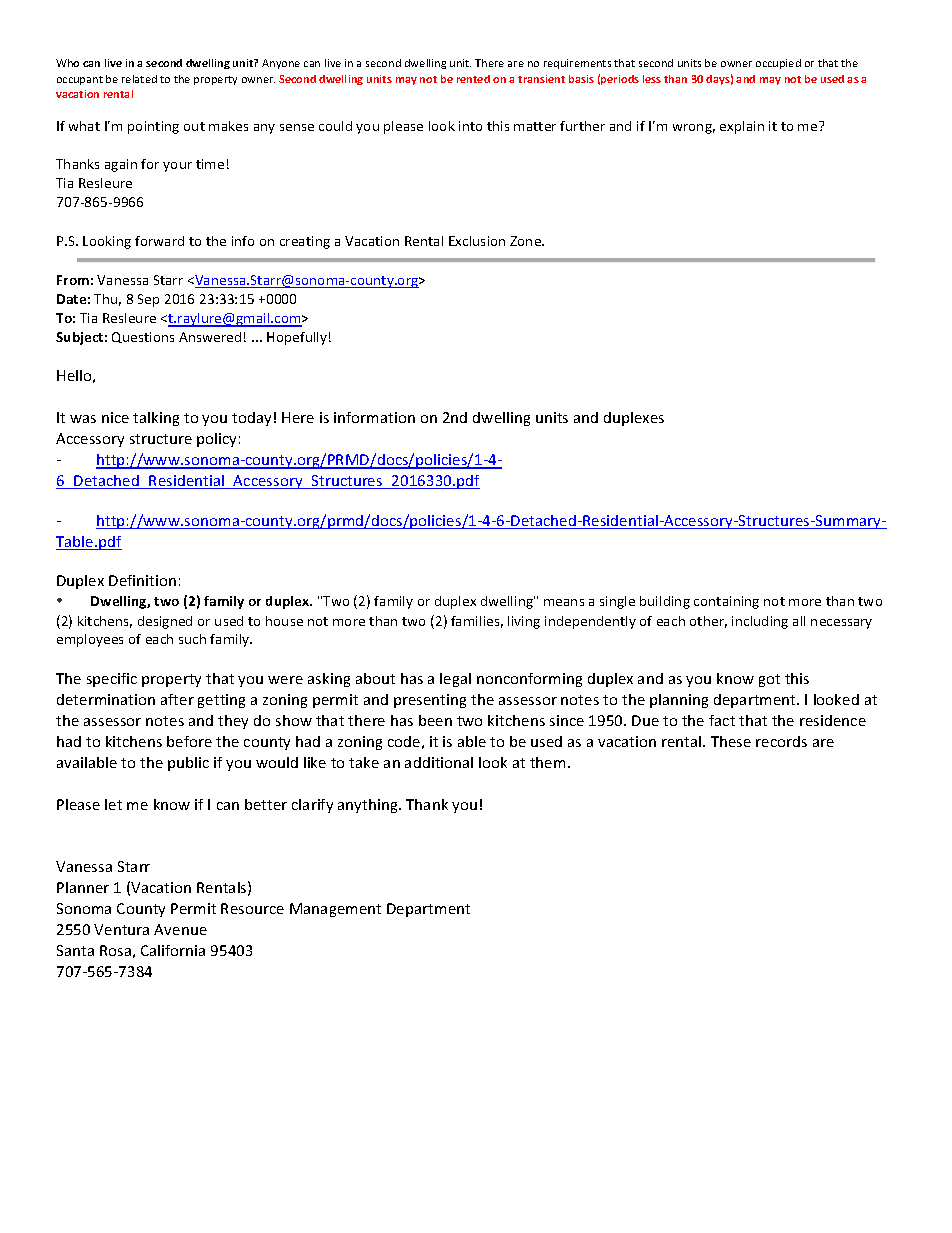 The width and height of the screenshot is (952, 1233). What do you see at coordinates (760, 622) in the screenshot?
I see `including` at bounding box center [760, 622].
